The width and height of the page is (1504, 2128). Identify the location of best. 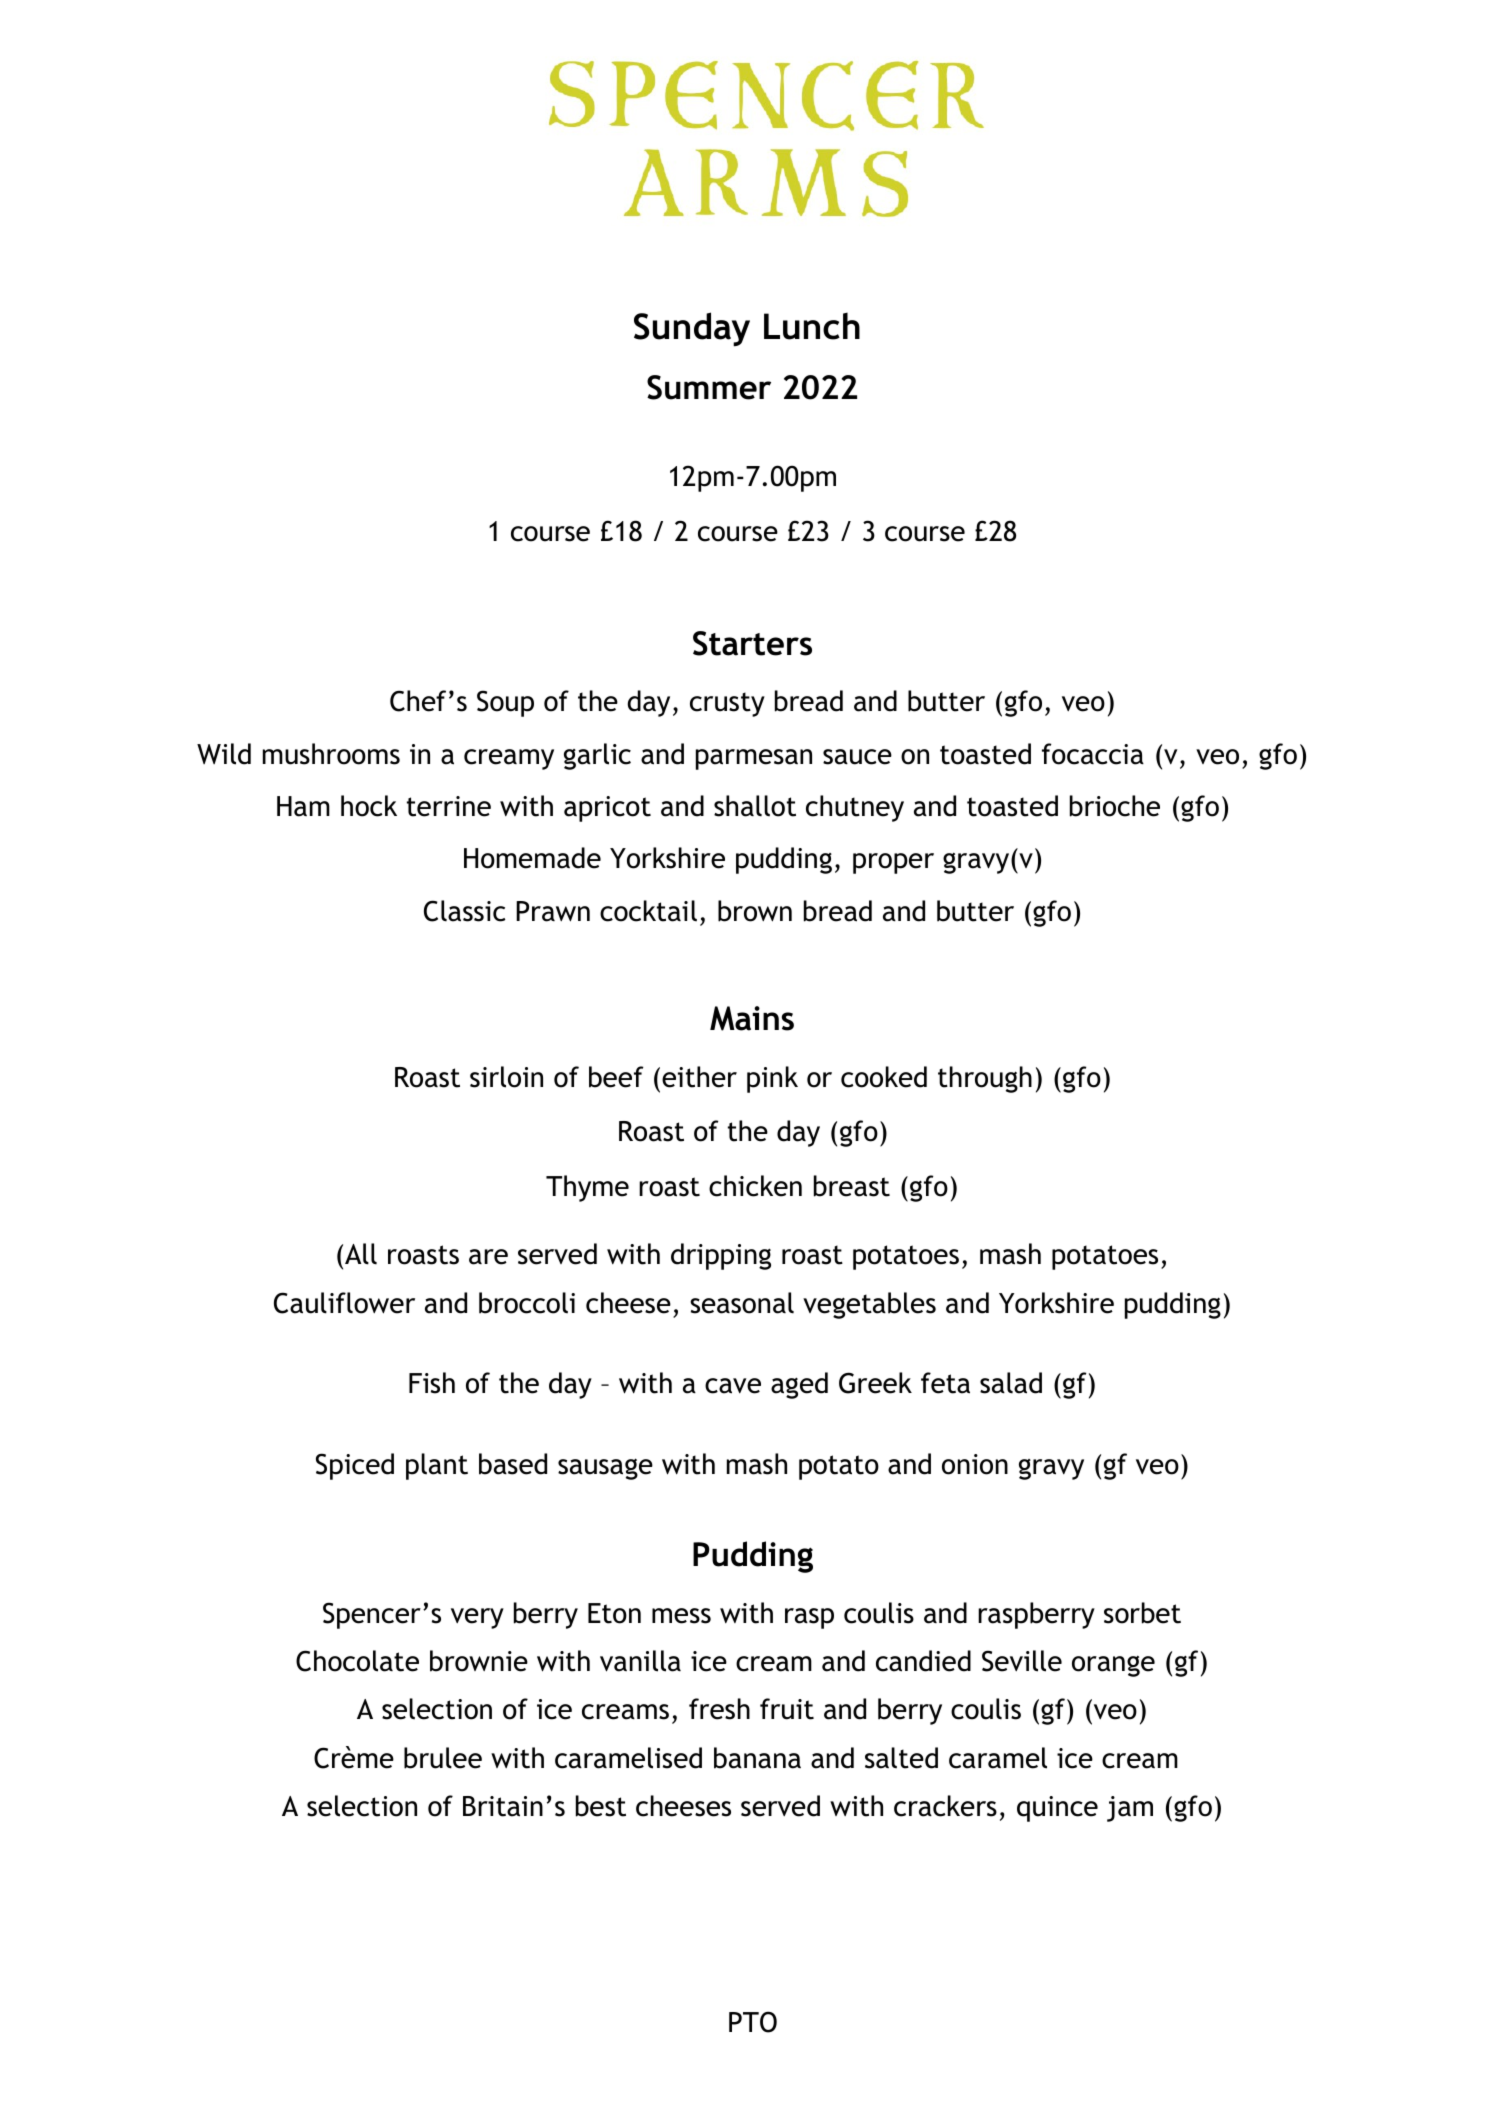
(601, 1806).
